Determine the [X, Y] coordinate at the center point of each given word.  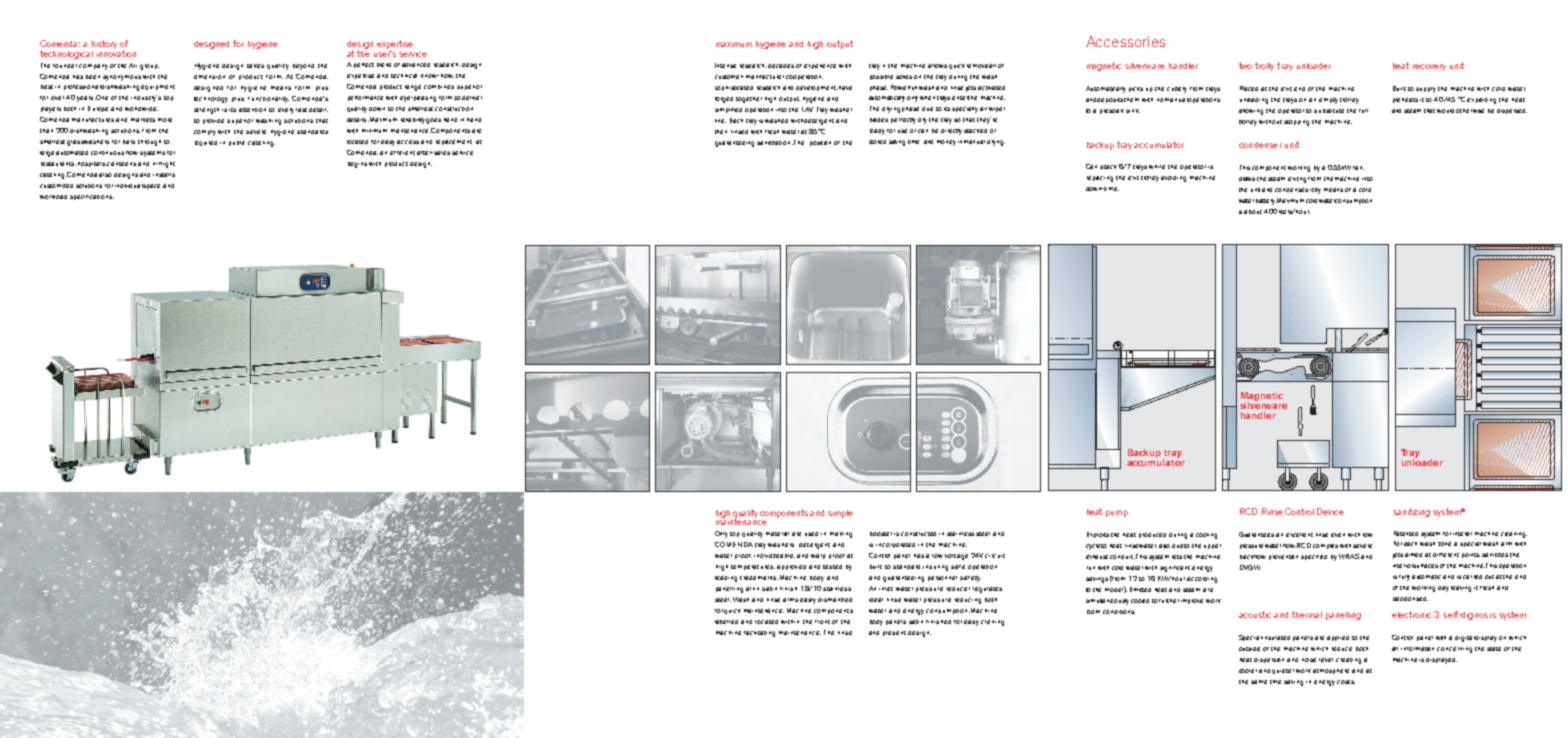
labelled [726, 622]
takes [255, 66]
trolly [1264, 66]
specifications [92, 197]
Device [1330, 511]
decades [781, 66]
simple [840, 514]
